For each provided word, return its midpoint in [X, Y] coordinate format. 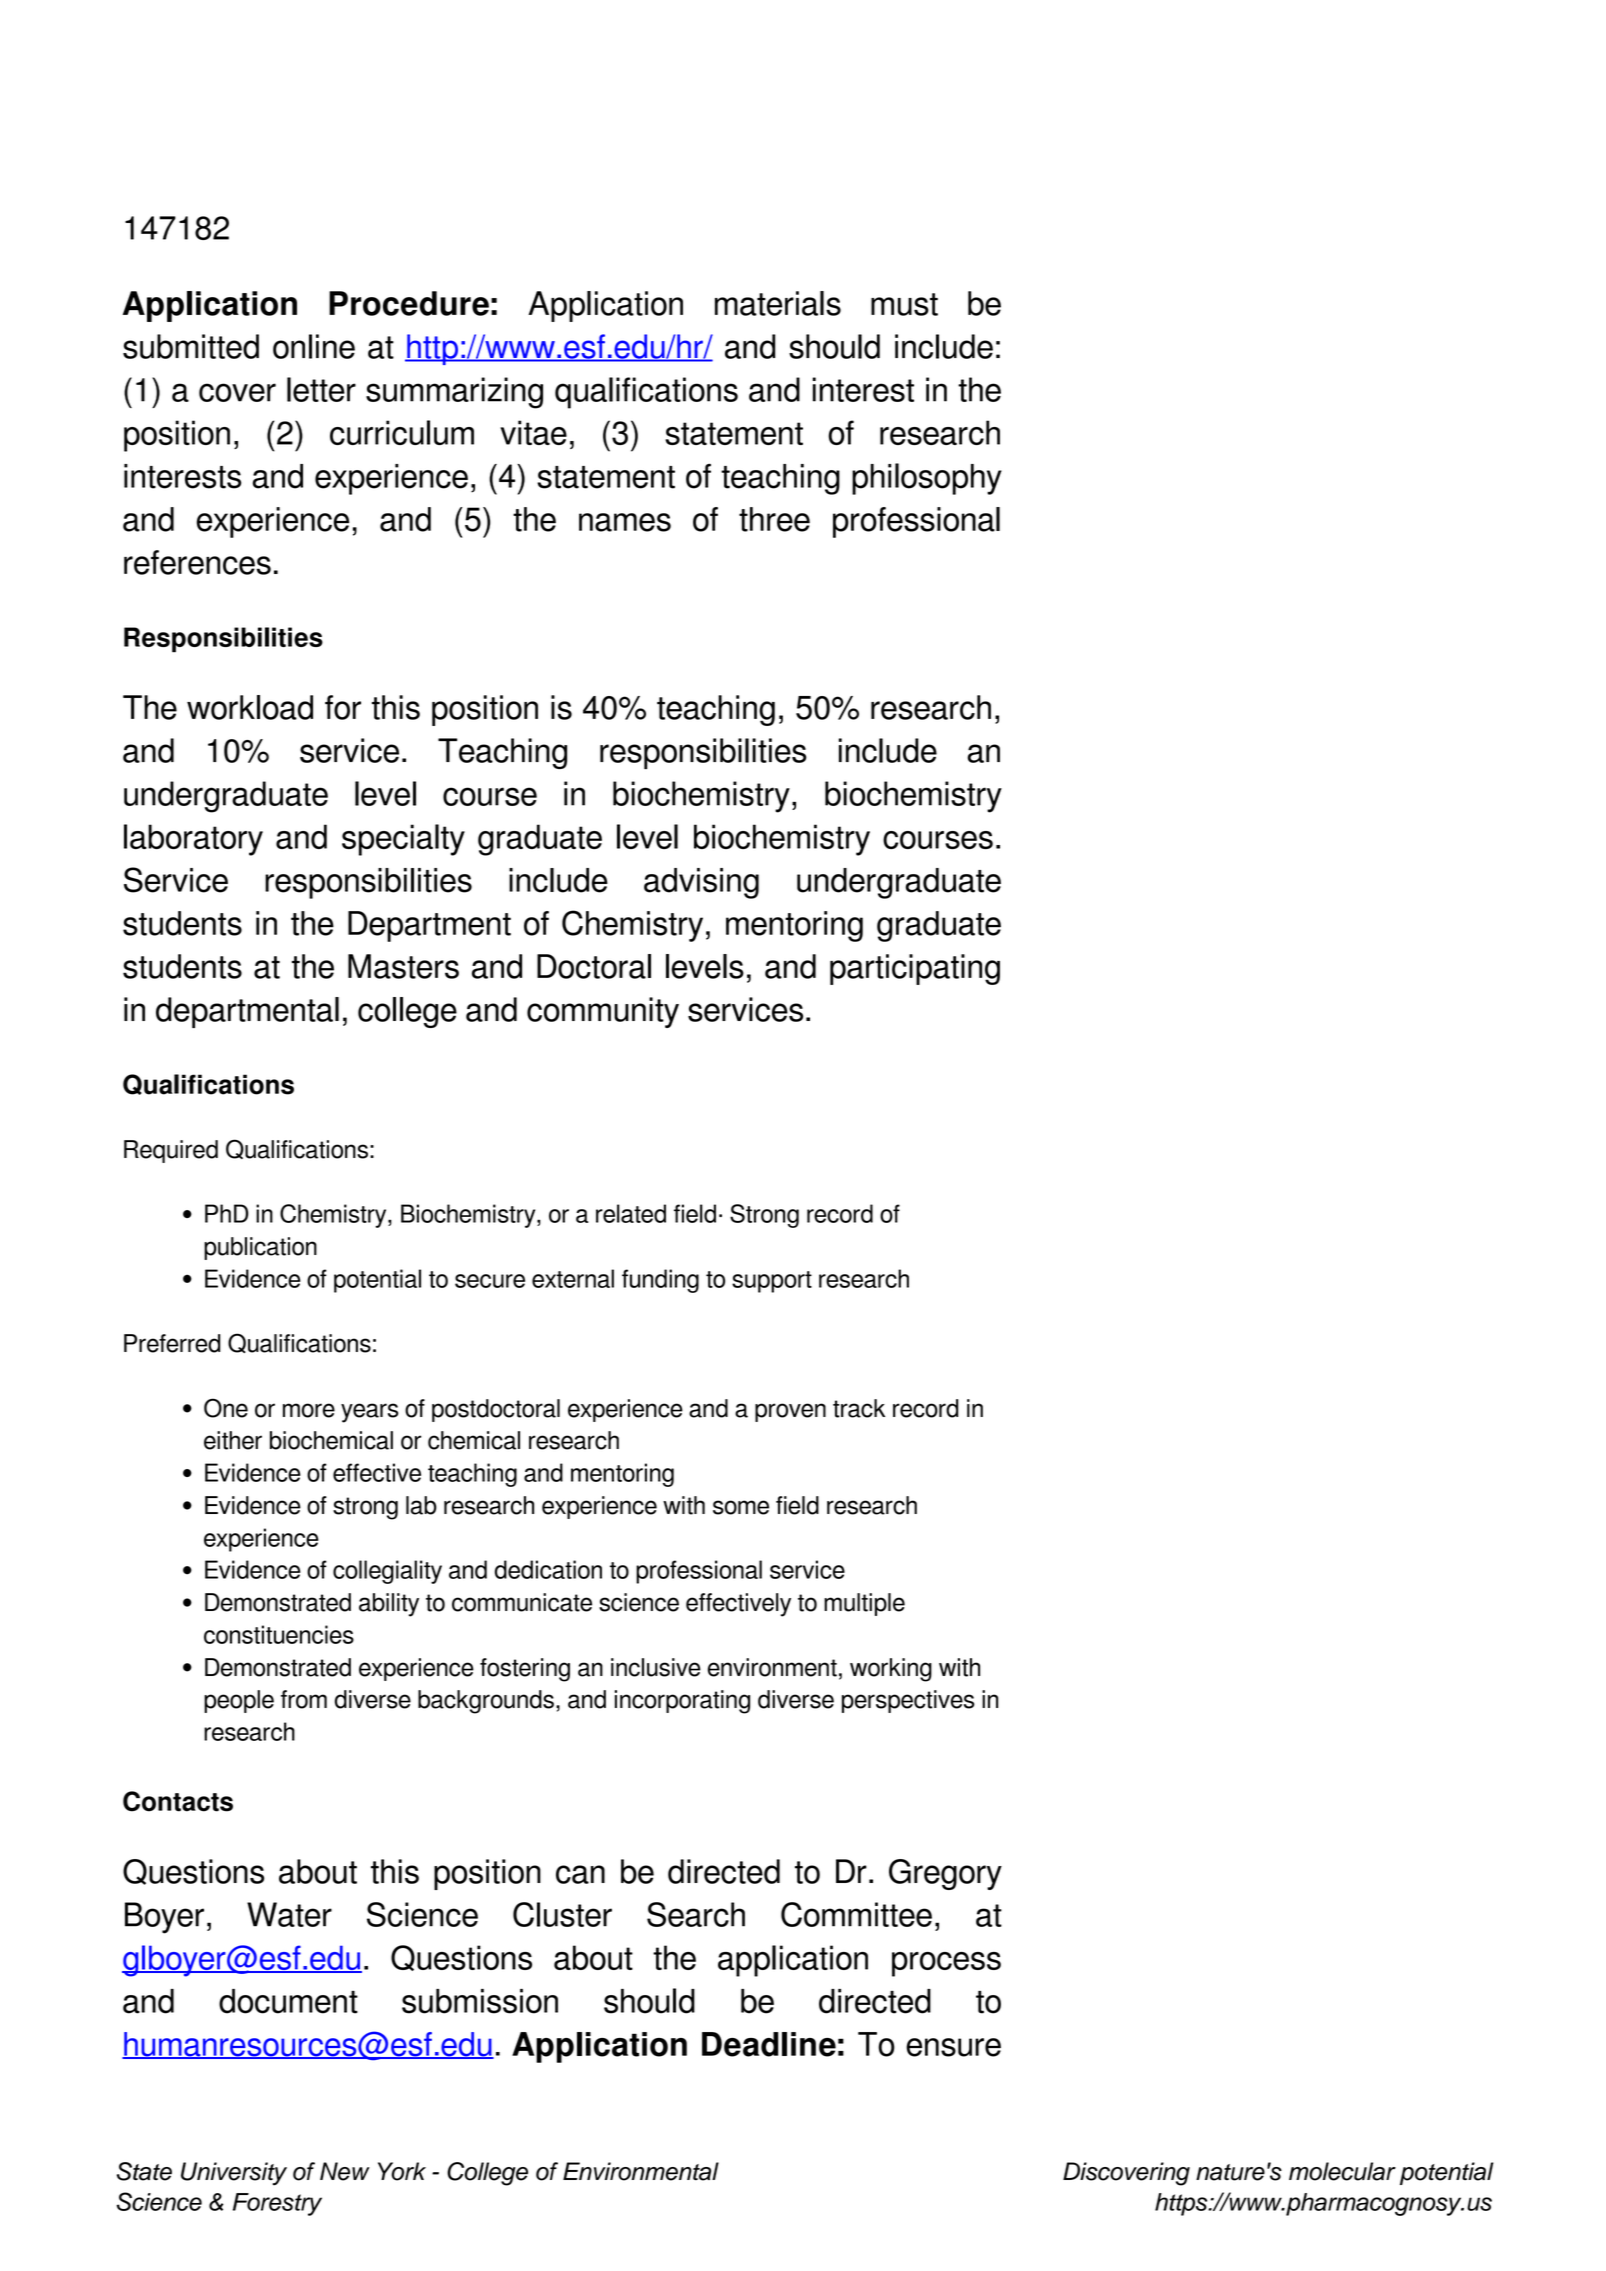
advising [701, 883]
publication [260, 1248]
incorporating [682, 1702]
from [304, 1699]
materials [778, 303]
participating [915, 969]
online [314, 346]
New [345, 2171]
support [772, 1282]
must [904, 304]
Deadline [769, 2044]
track [859, 1408]
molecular [1342, 2171]
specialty [403, 840]
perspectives [908, 1701]
